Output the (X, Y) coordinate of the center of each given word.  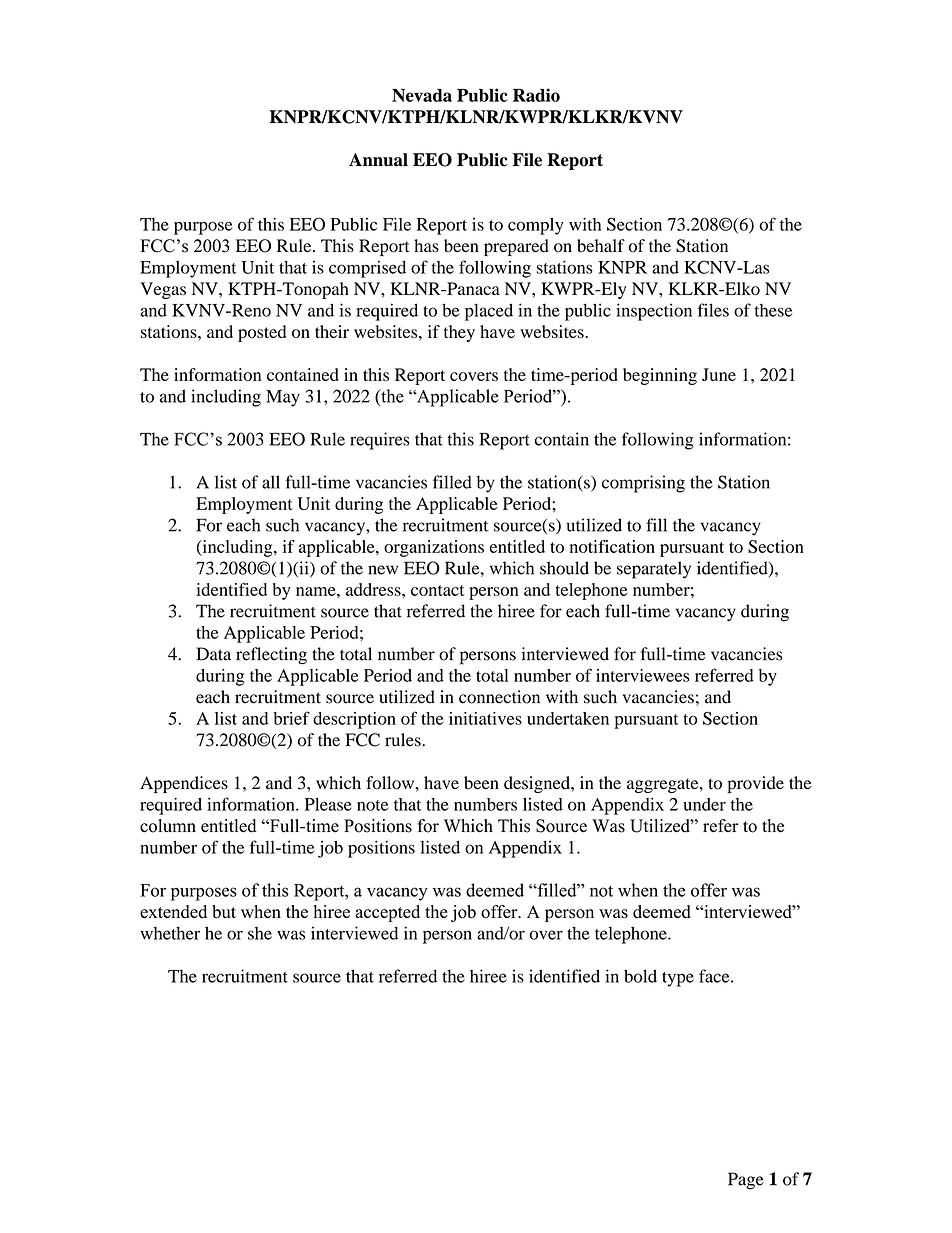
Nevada (422, 95)
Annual (378, 160)
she (260, 933)
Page (746, 1181)
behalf (601, 246)
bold (640, 976)
